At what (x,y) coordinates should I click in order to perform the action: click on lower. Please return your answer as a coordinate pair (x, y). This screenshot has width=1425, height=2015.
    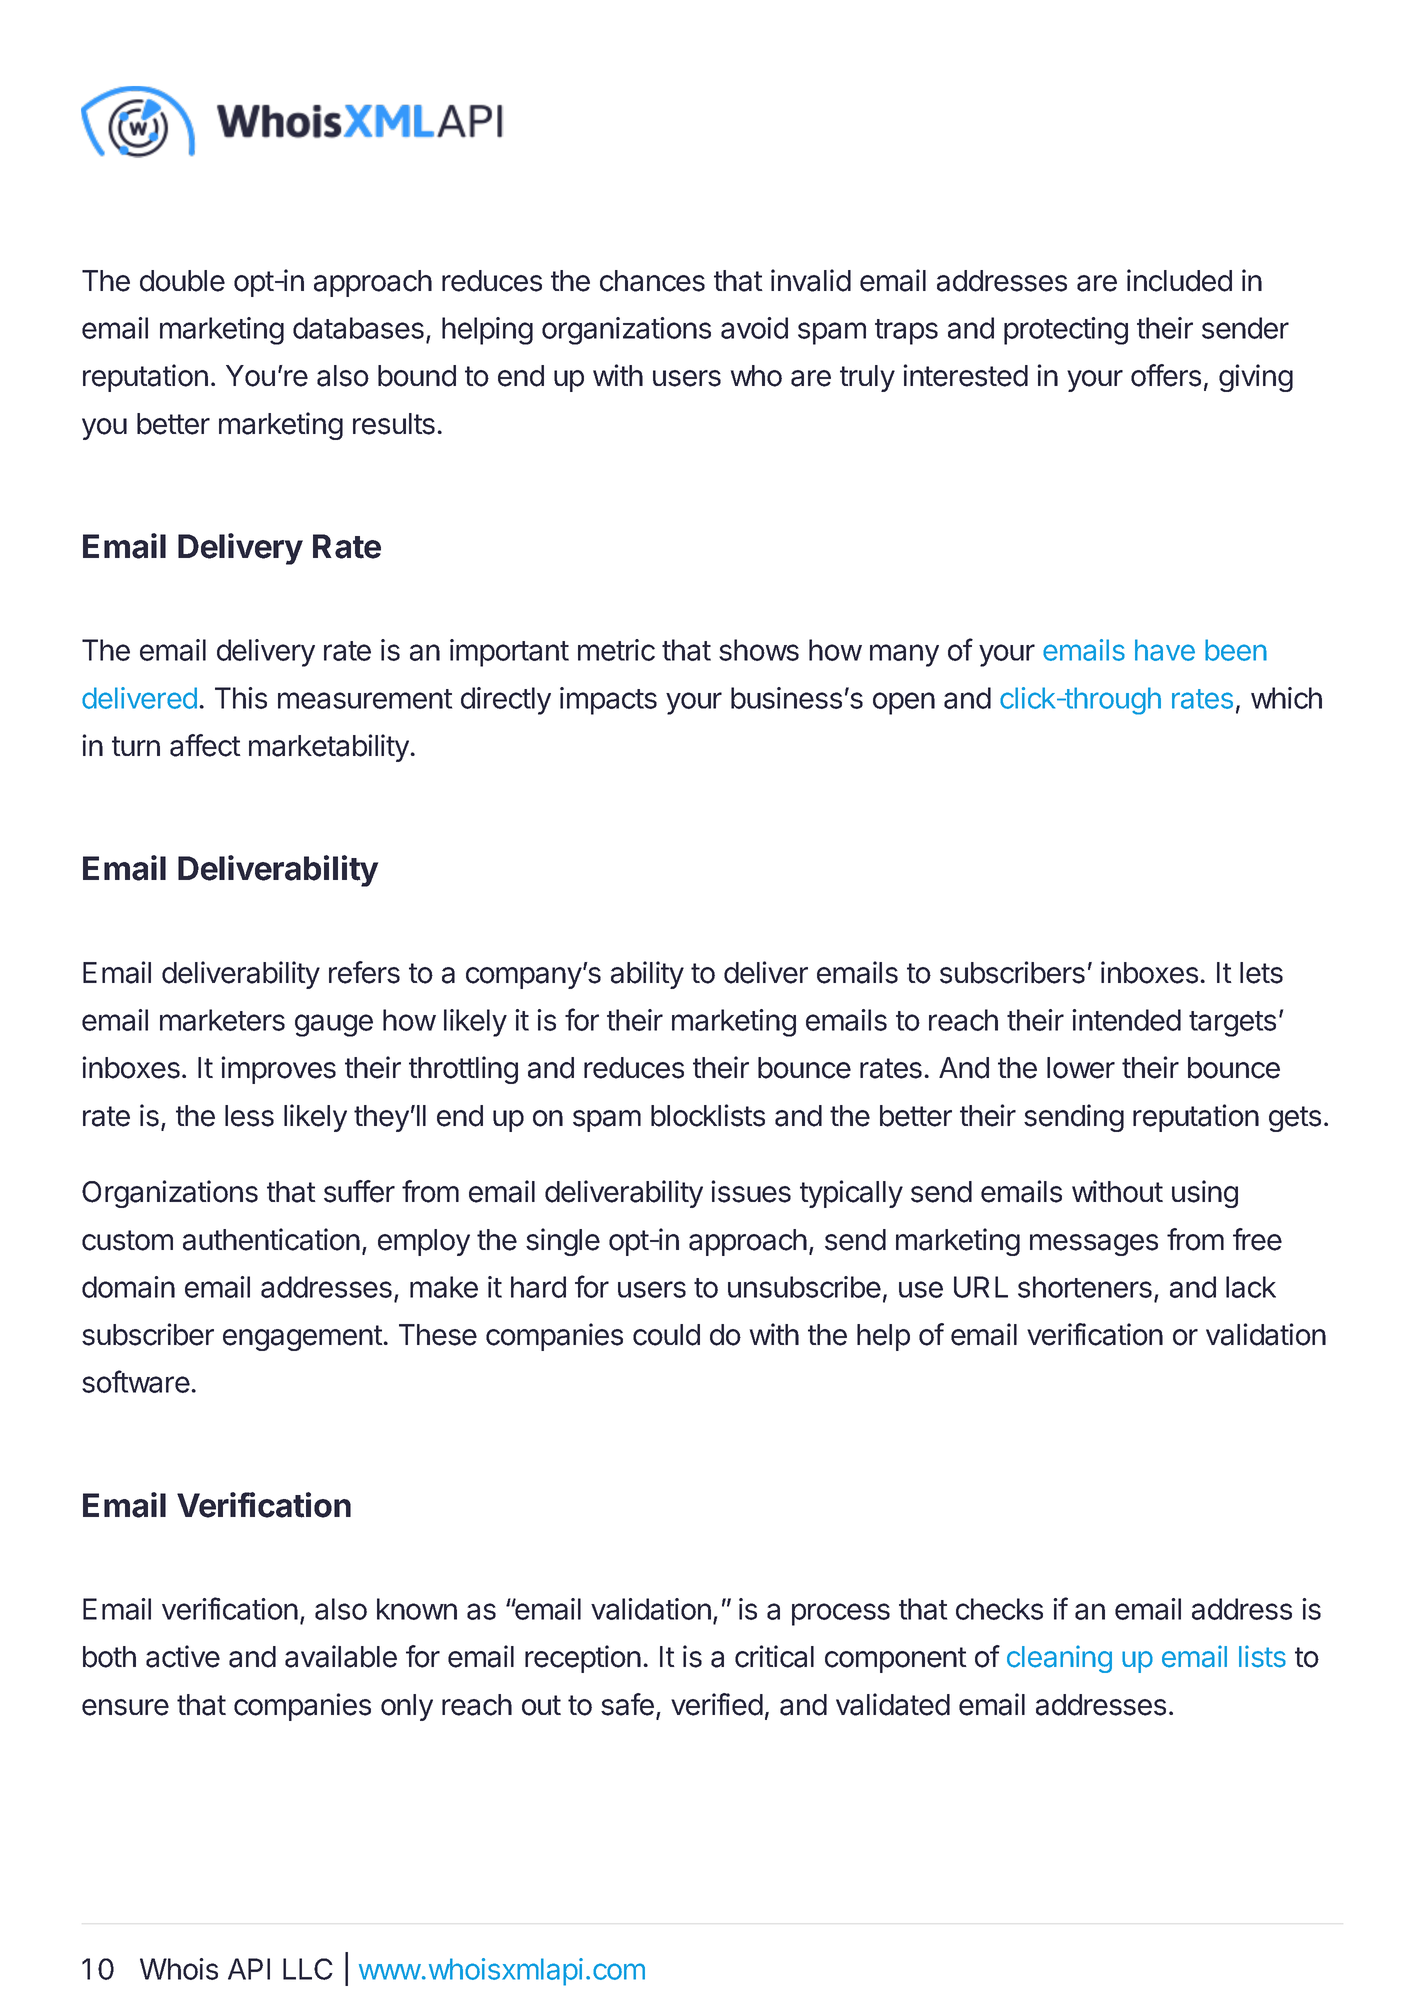
    Looking at the image, I should click on (1081, 1068).
